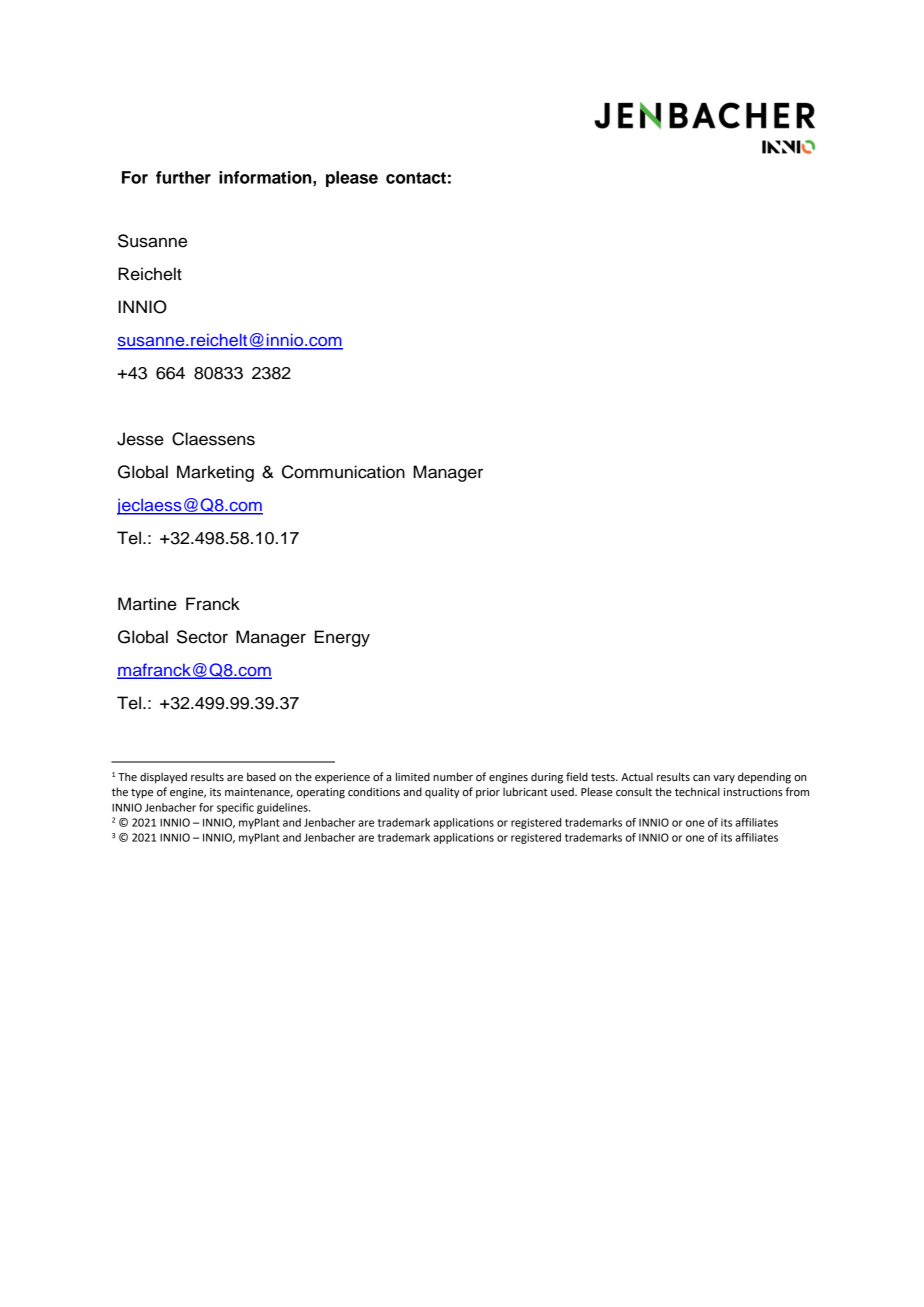  Describe the element at coordinates (163, 778) in the screenshot. I see `displayed` at that location.
